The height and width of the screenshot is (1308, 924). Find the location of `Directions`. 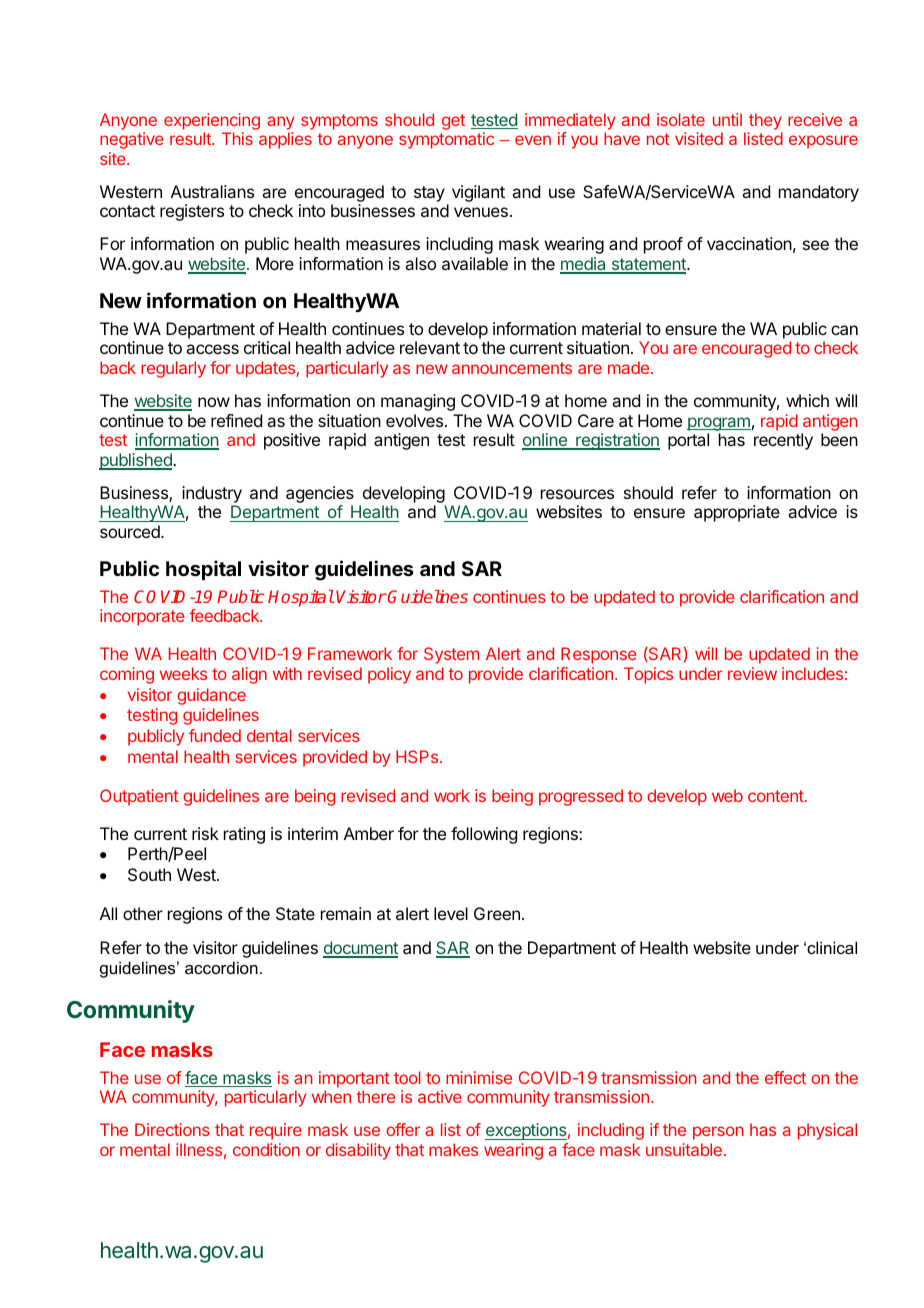

Directions is located at coordinates (172, 1129).
